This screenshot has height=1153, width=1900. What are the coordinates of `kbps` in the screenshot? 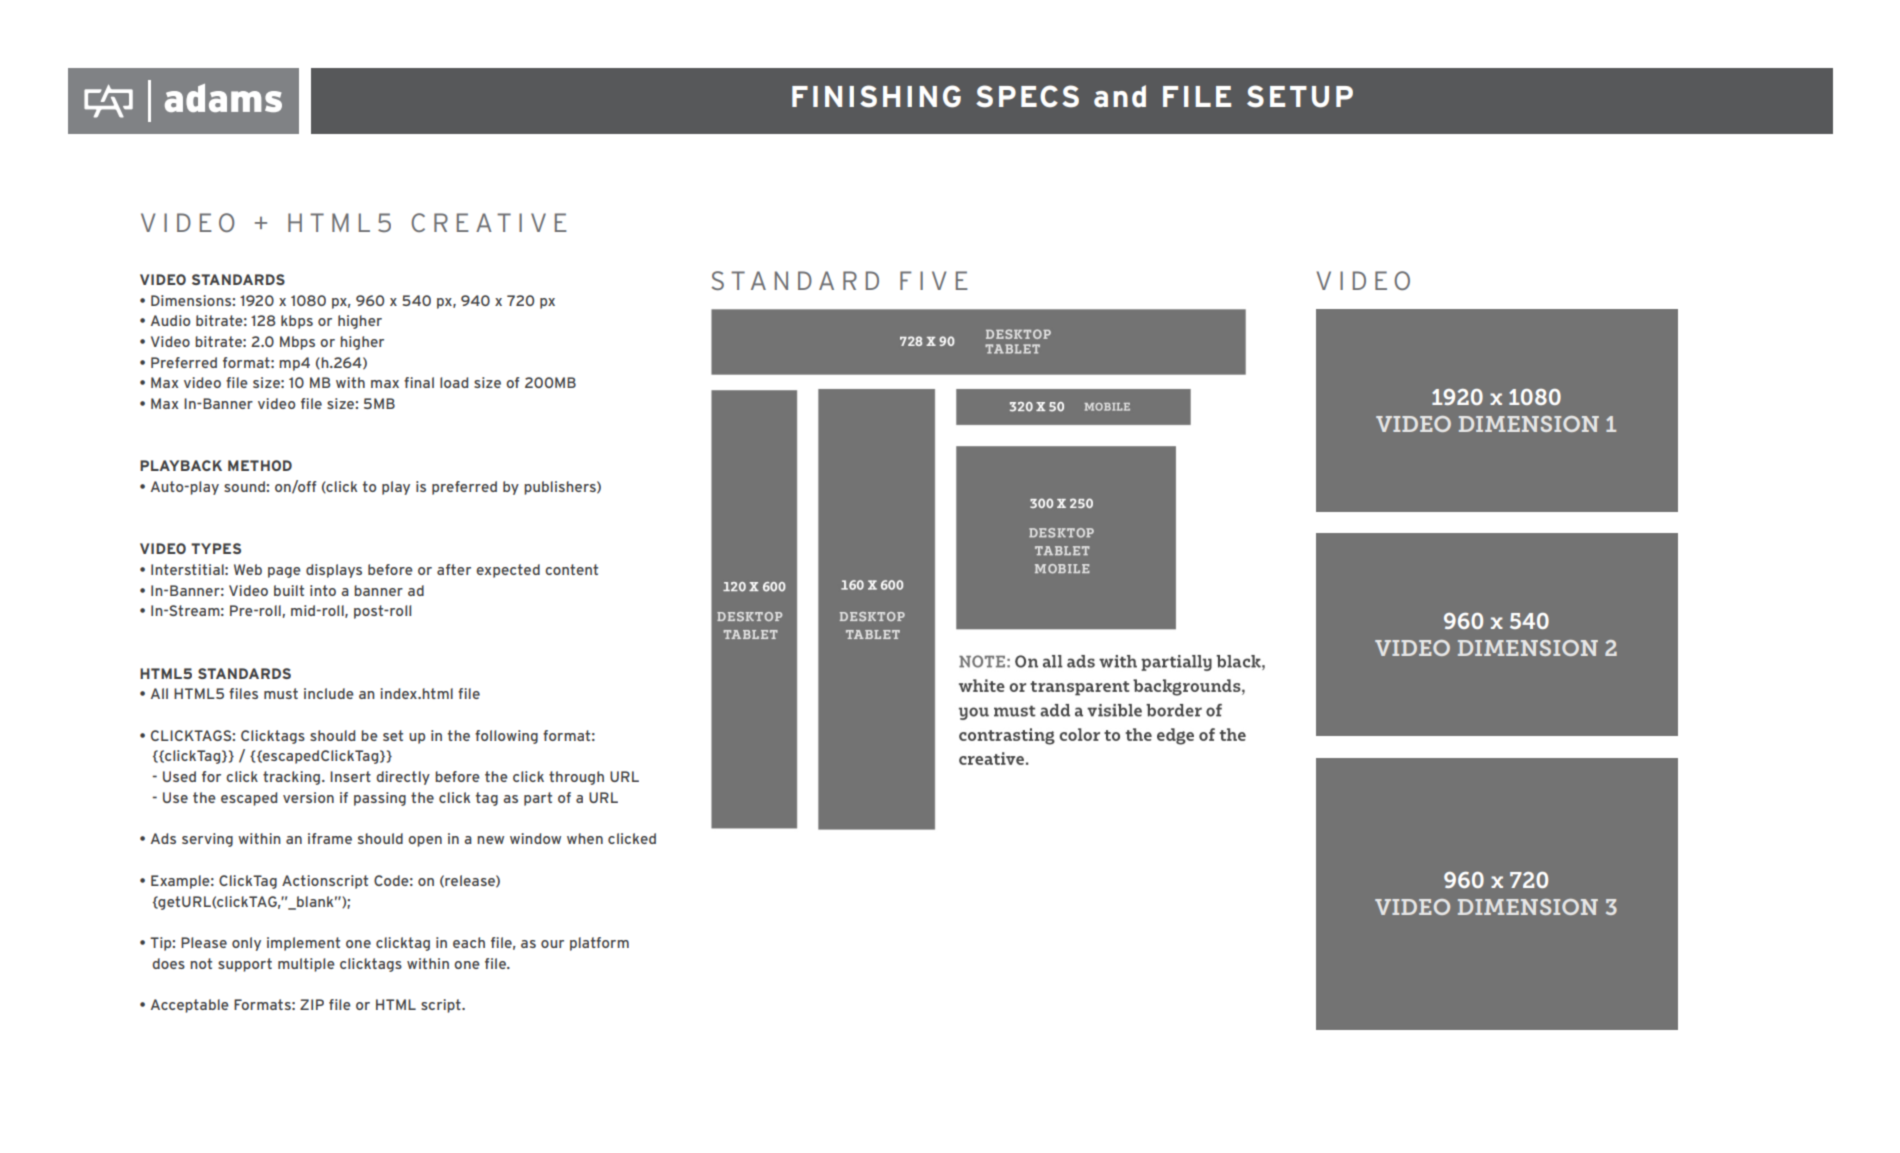 It's located at (297, 322).
